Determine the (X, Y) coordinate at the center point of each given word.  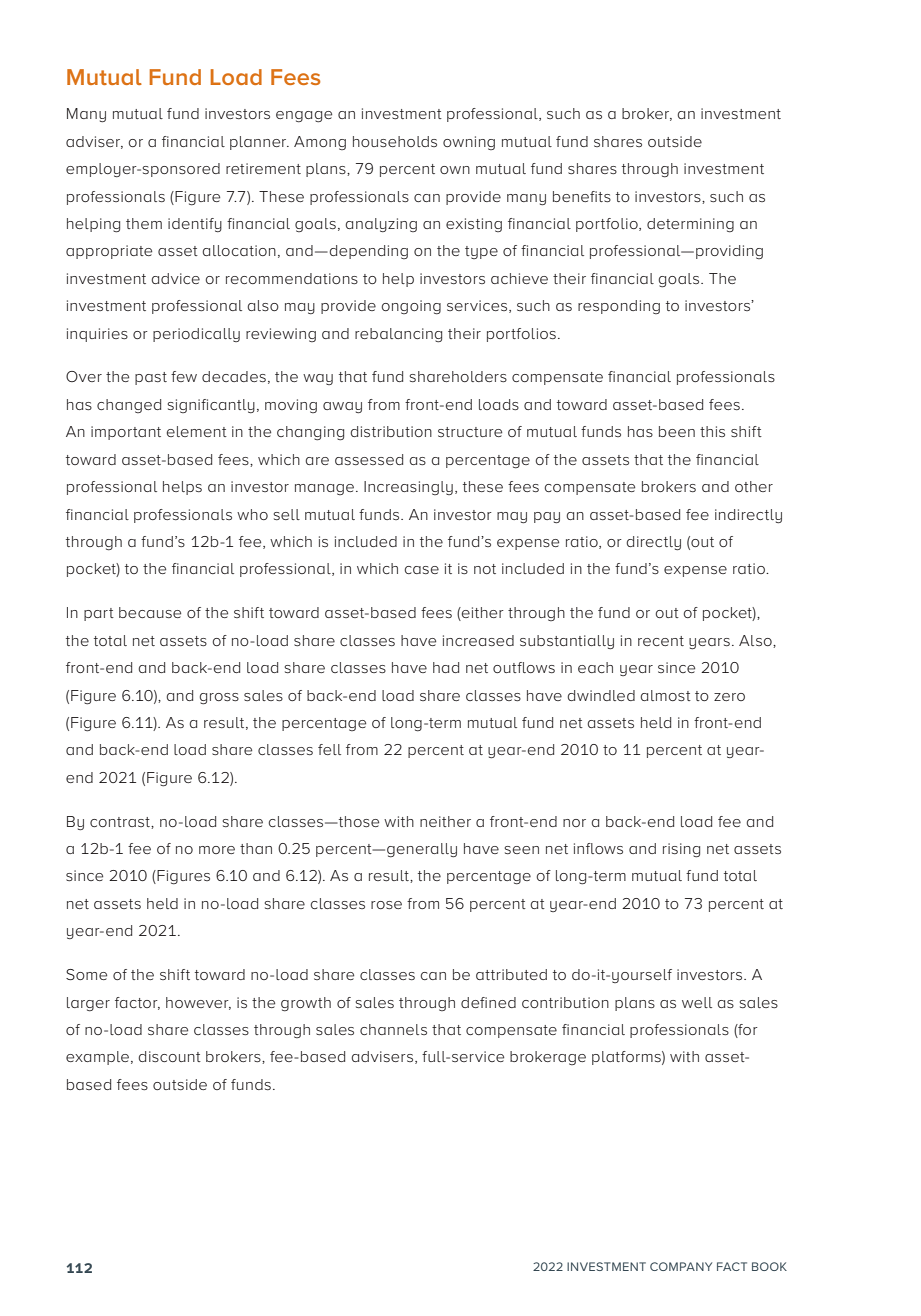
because (150, 612)
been (677, 431)
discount (170, 1056)
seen (522, 850)
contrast (121, 823)
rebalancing (398, 335)
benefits (582, 196)
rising (681, 850)
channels (393, 1029)
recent (661, 641)
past (151, 378)
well (697, 1002)
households (395, 141)
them (144, 223)
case (422, 570)
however (198, 1003)
